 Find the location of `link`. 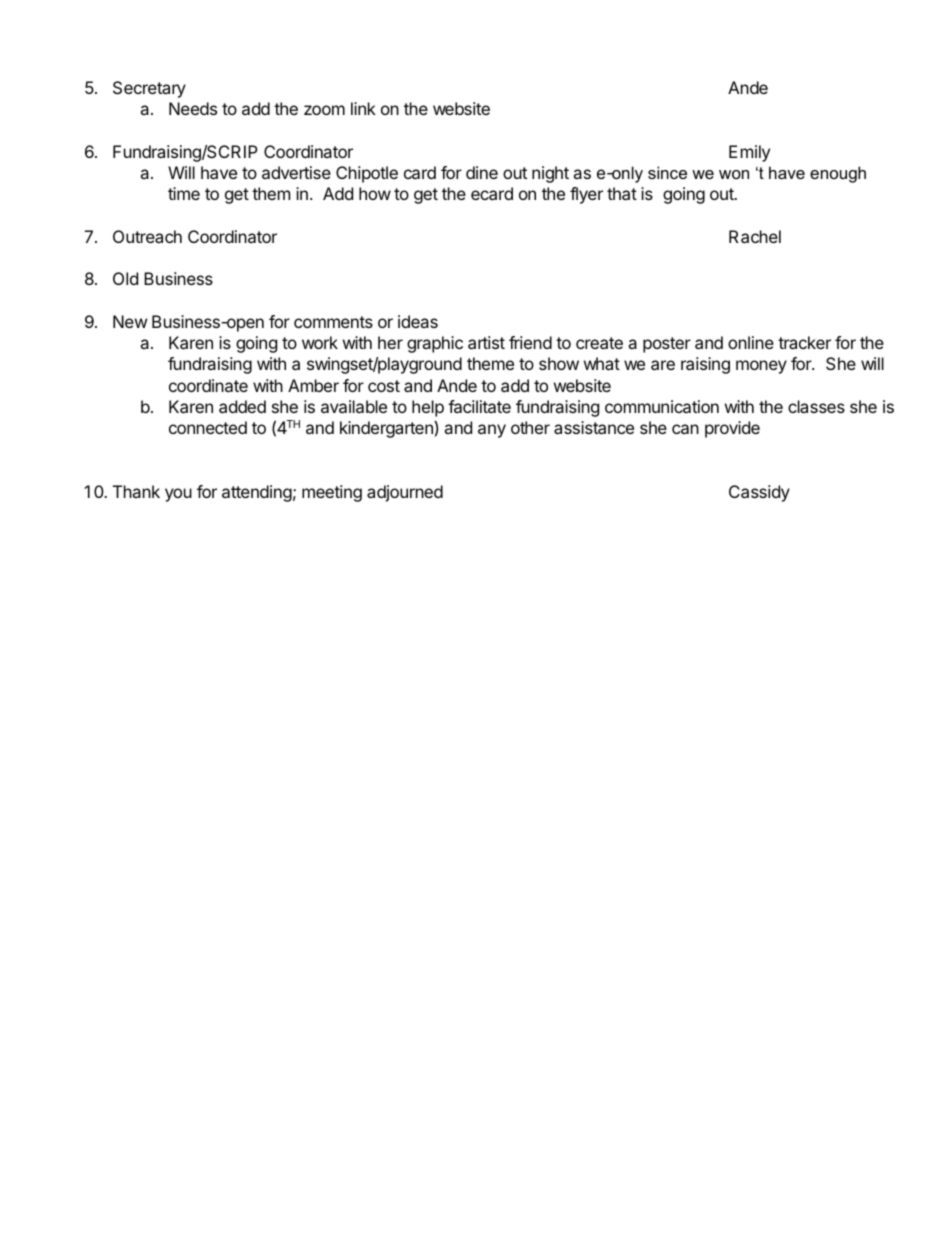

link is located at coordinates (363, 108).
